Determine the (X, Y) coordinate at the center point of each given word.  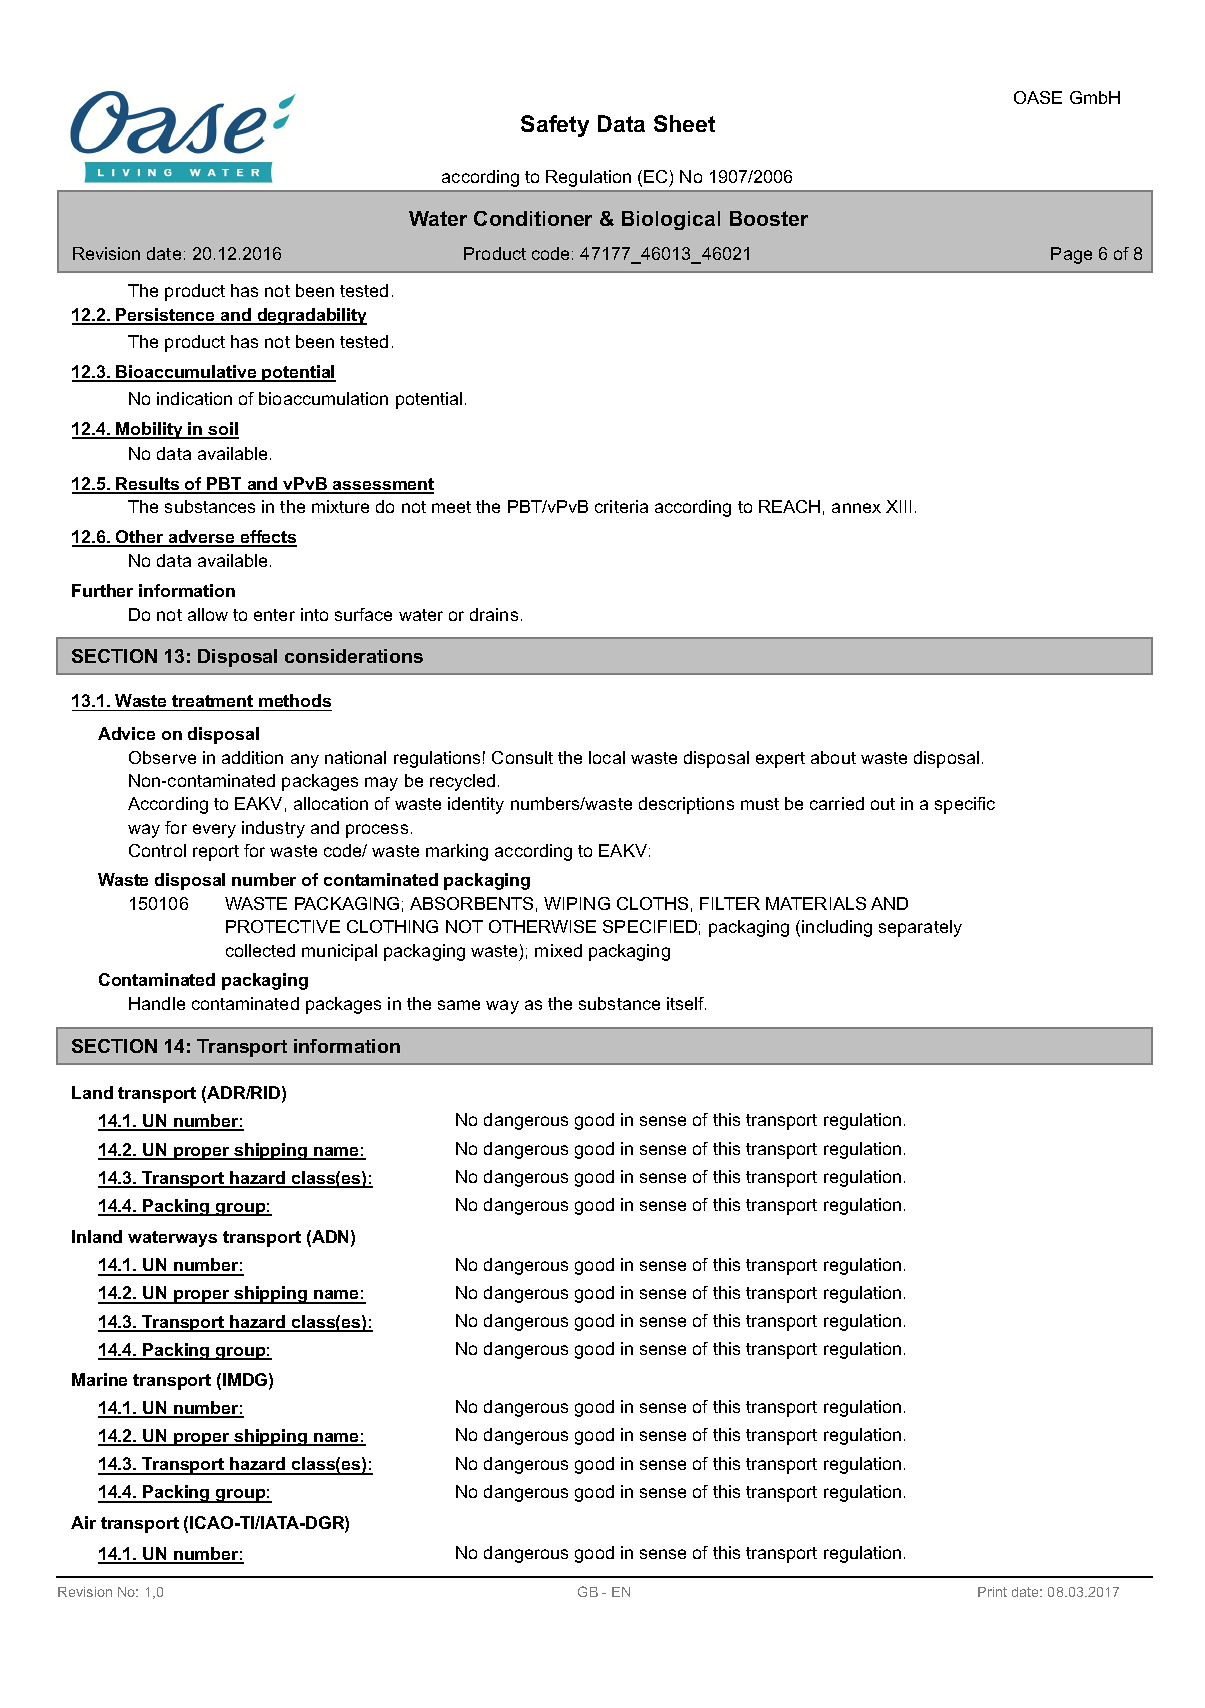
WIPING (577, 903)
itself (686, 1003)
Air (83, 1522)
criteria (621, 506)
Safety (555, 126)
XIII (898, 506)
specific (965, 805)
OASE (1038, 97)
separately (920, 928)
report (216, 853)
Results (148, 485)
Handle (157, 1003)
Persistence (166, 316)
